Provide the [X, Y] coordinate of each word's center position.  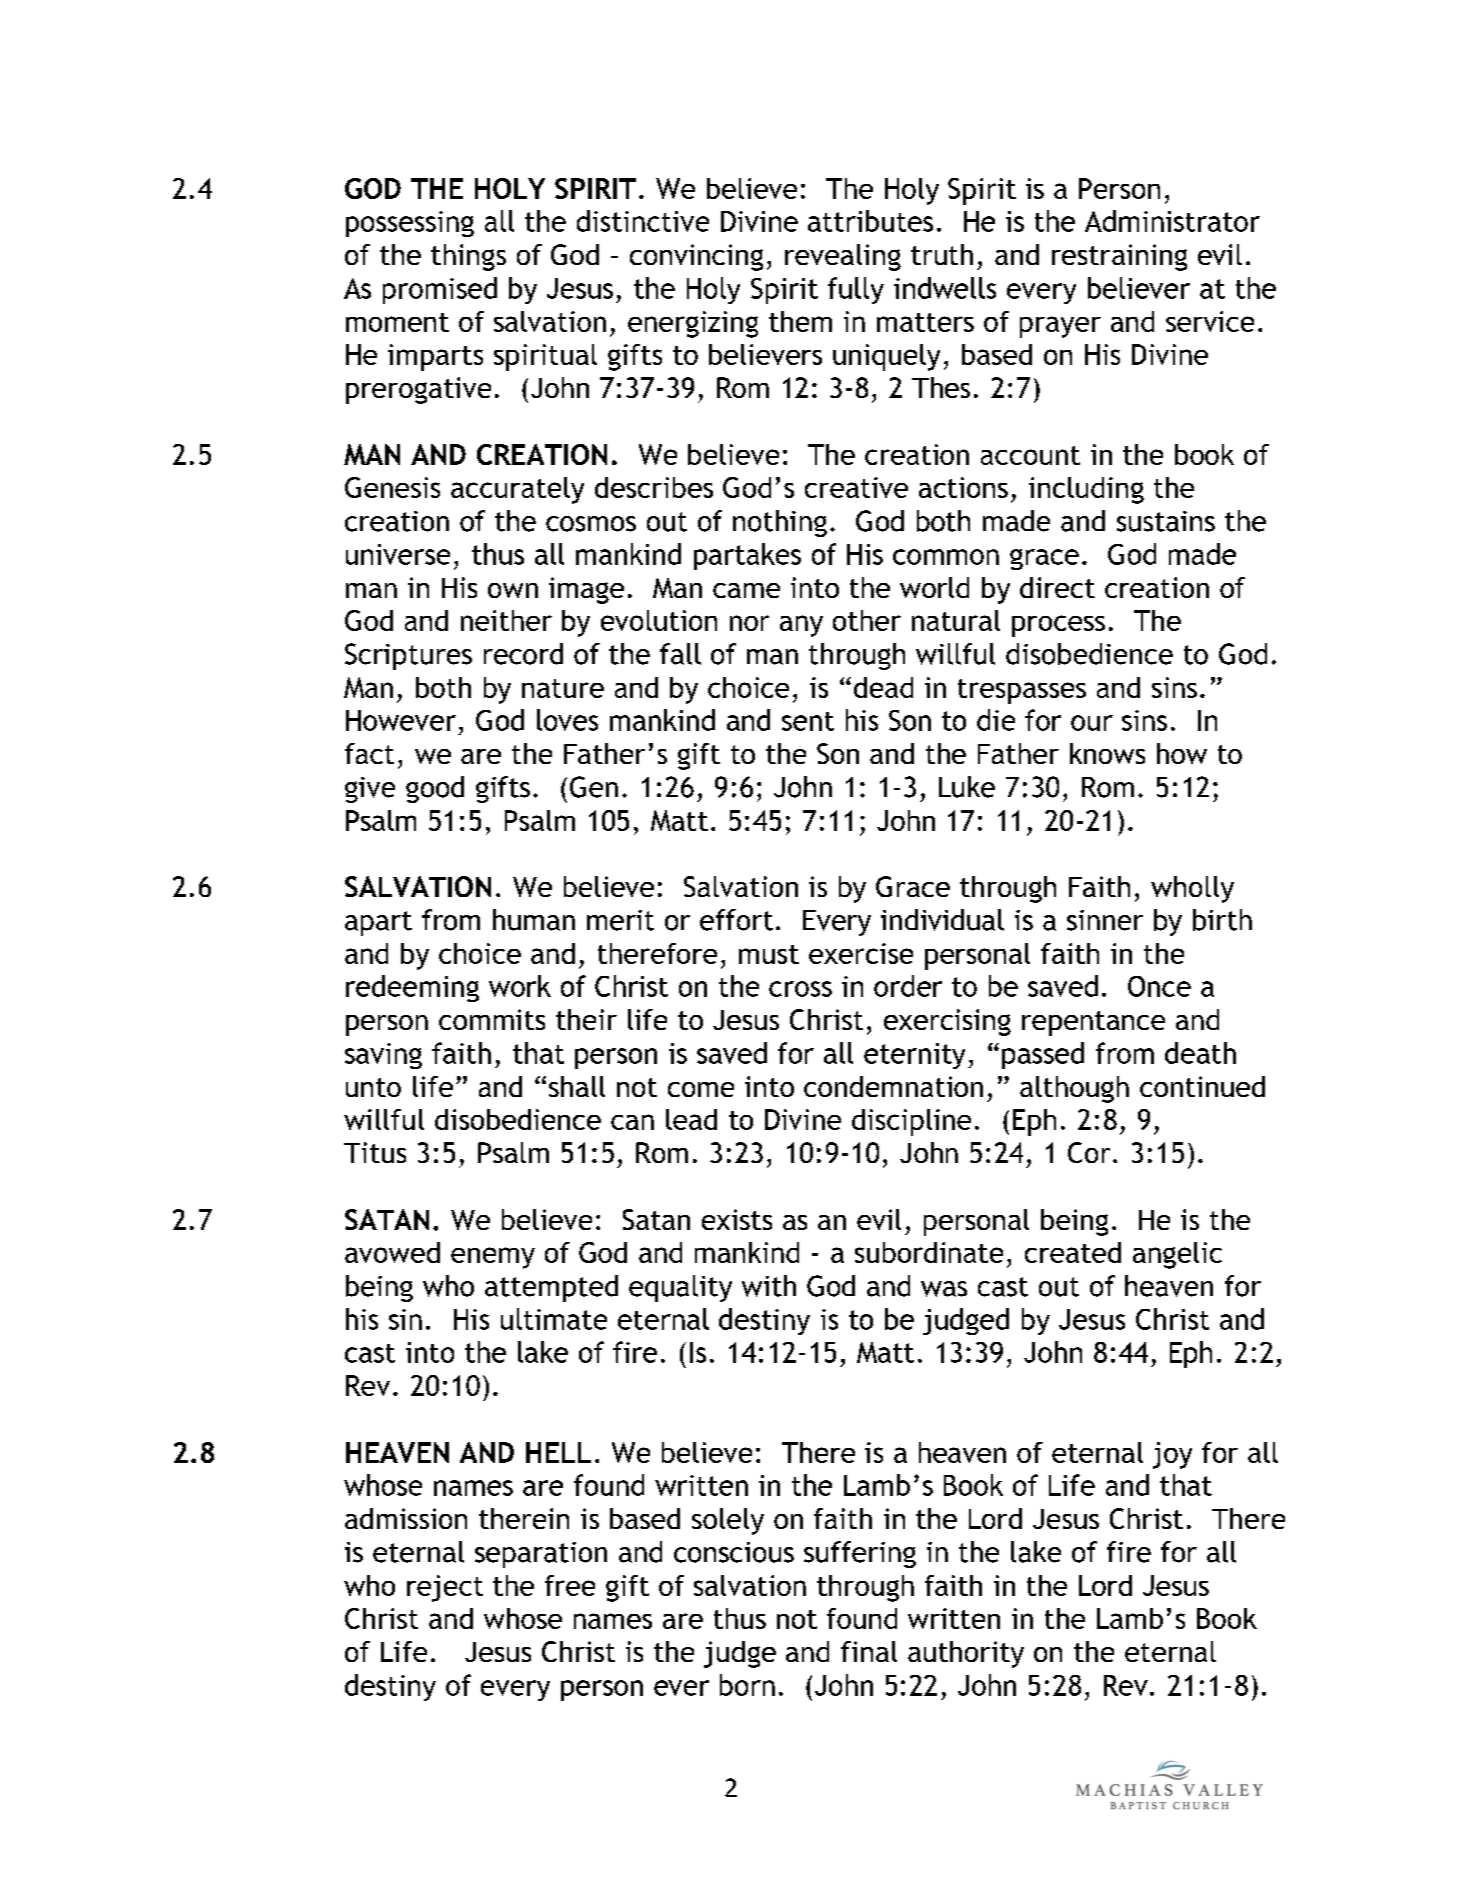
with [769, 1286]
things [468, 257]
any [801, 626]
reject [445, 1588]
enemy [493, 1258]
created [1073, 1252]
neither [506, 620]
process [1058, 626]
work [520, 986]
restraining [1119, 257]
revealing [843, 257]
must [769, 954]
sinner [1105, 920]
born [747, 1685]
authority [966, 1654]
